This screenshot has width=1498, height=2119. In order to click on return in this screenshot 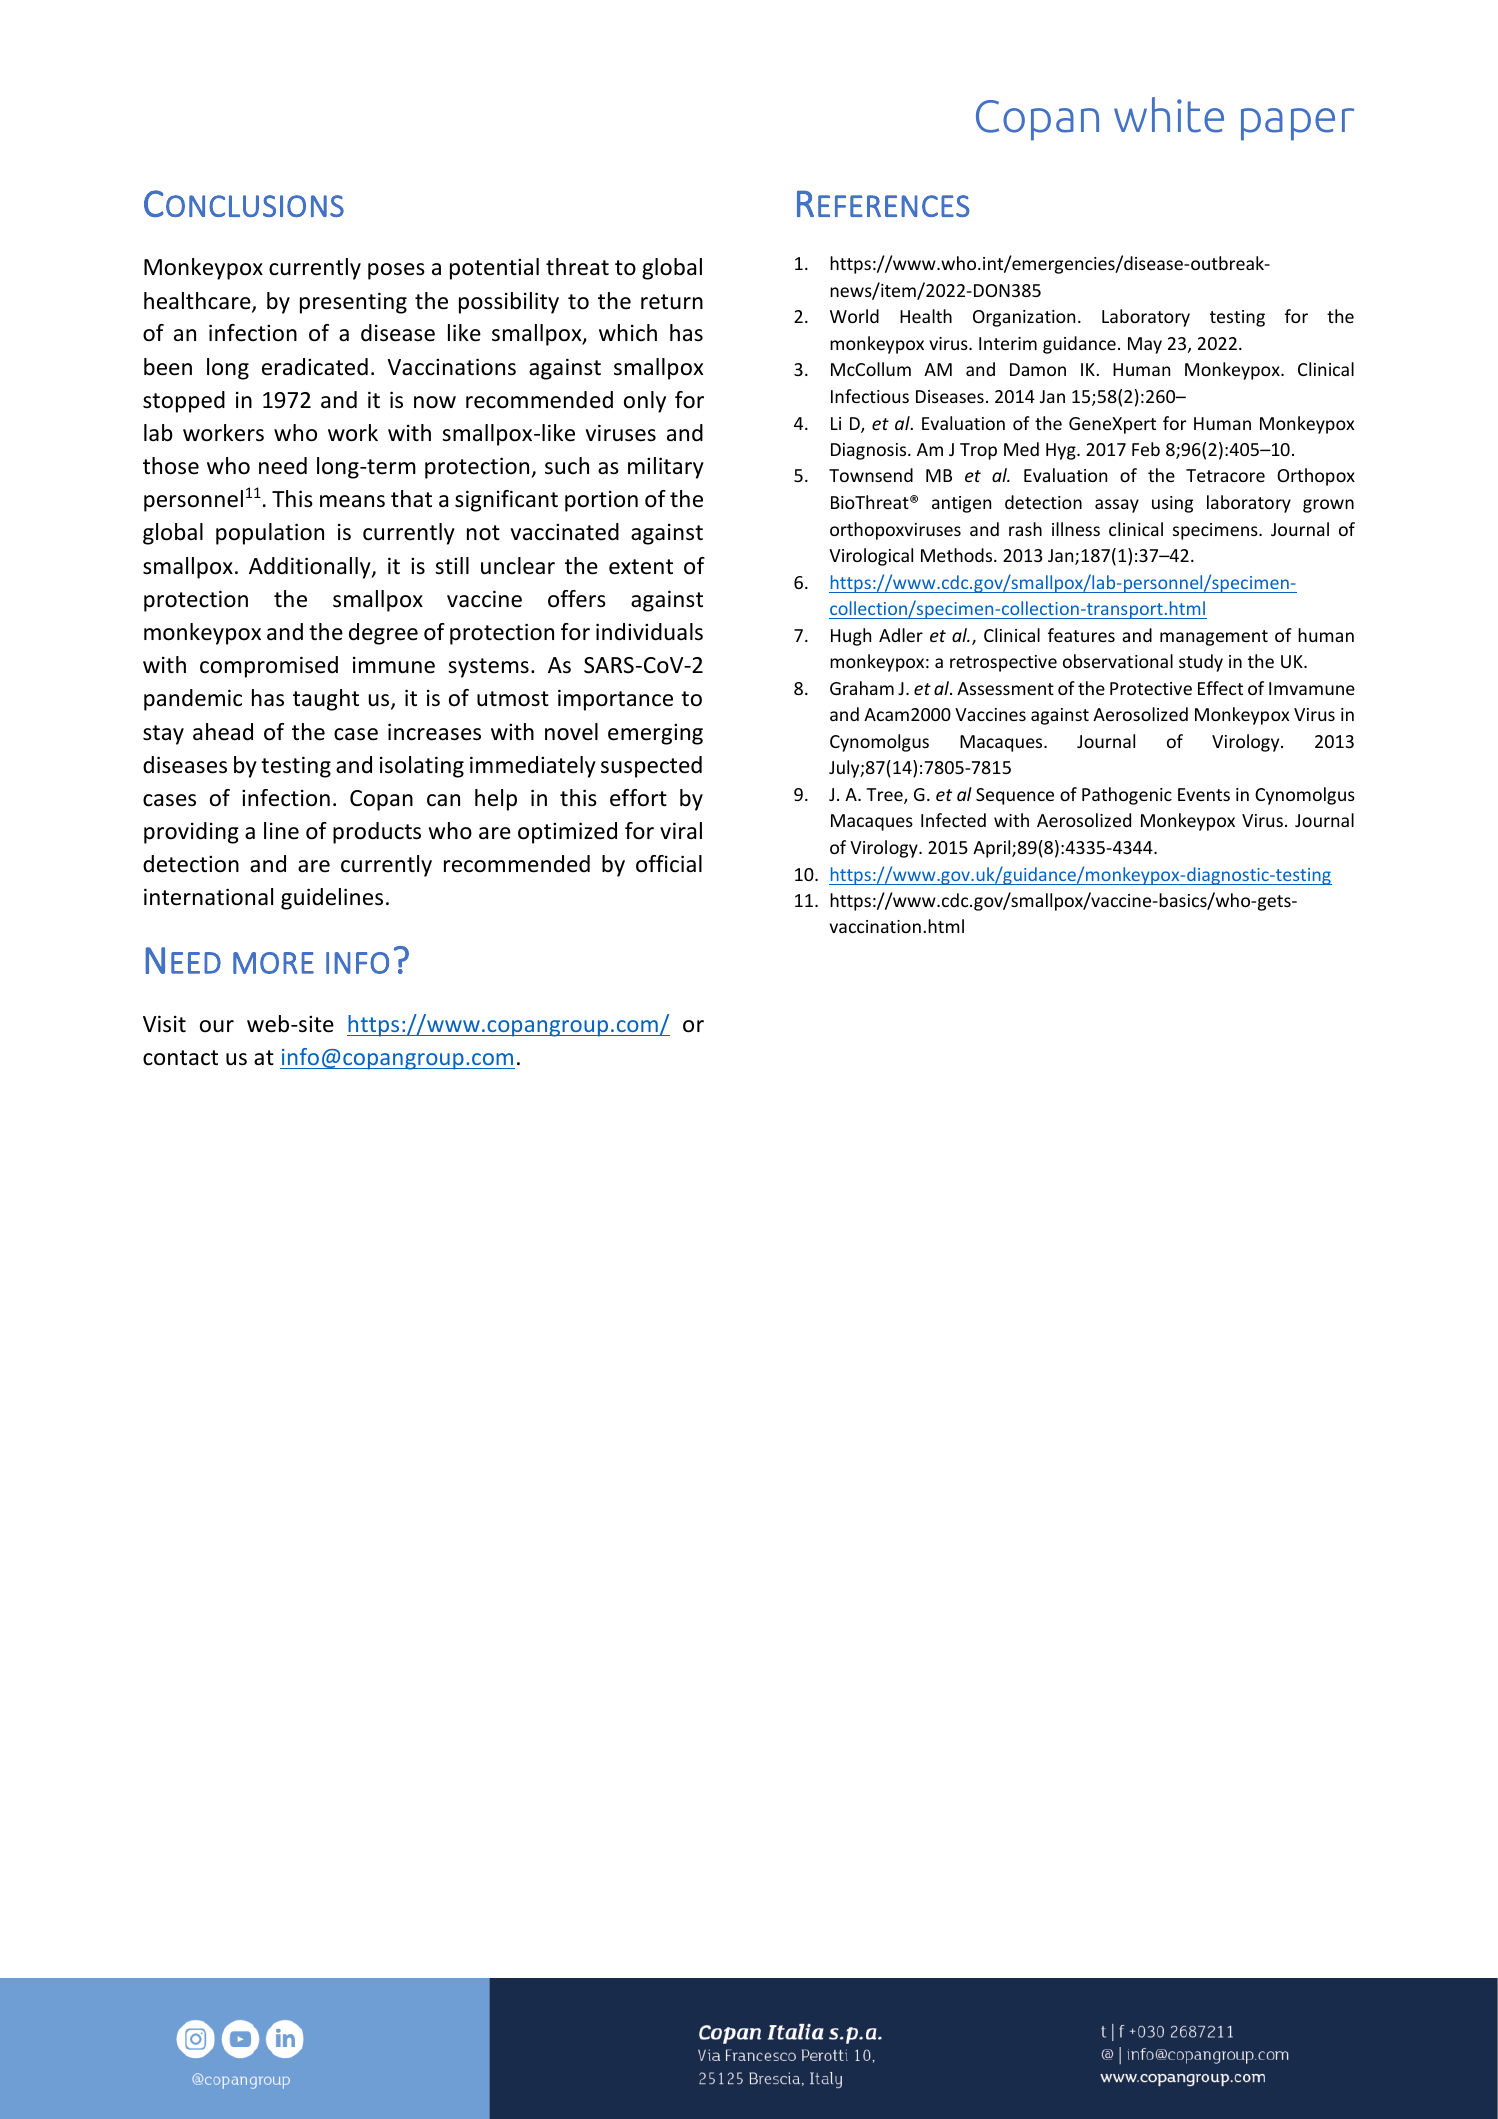, I will do `click(672, 302)`.
